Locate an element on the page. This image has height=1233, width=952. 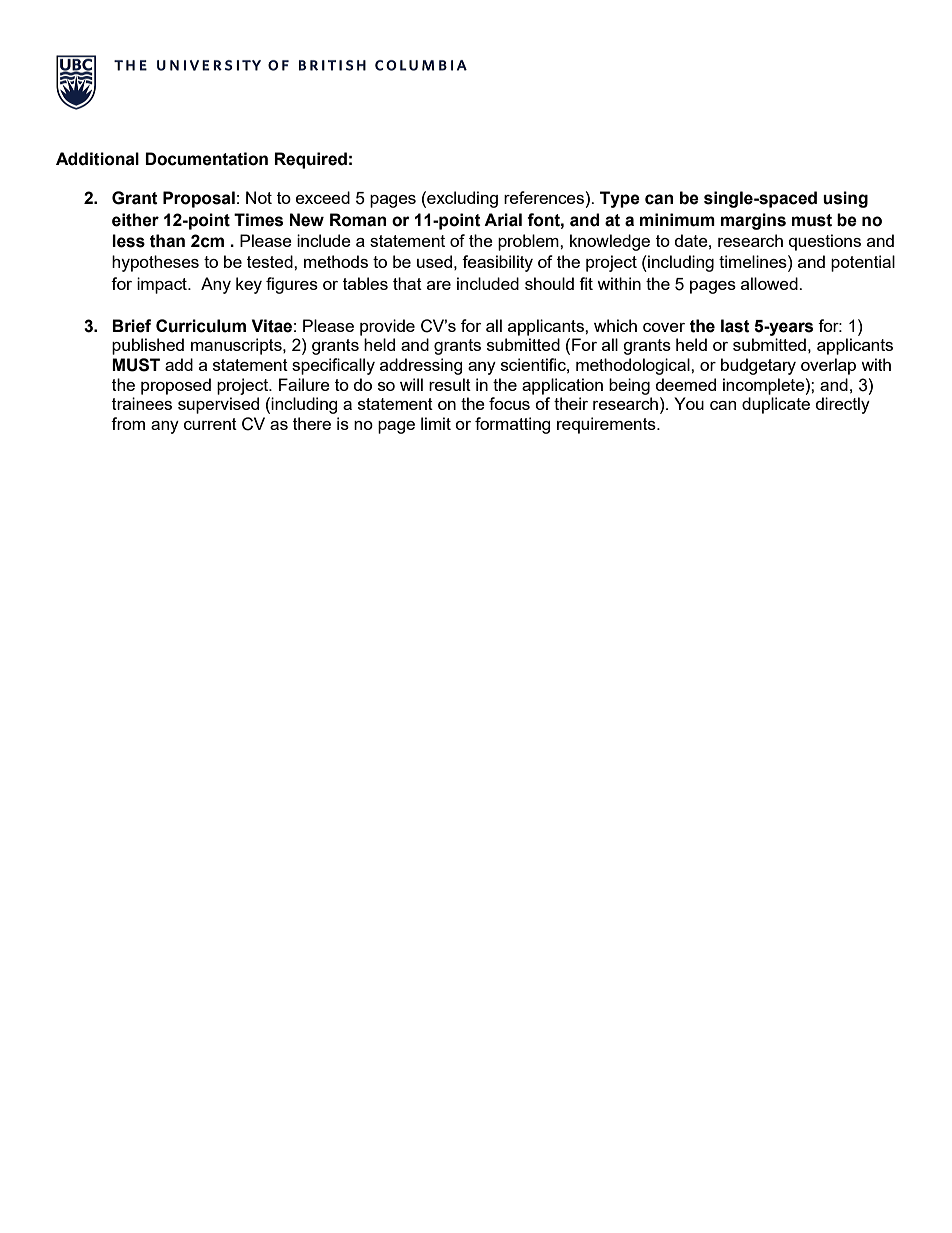
using is located at coordinates (845, 199).
